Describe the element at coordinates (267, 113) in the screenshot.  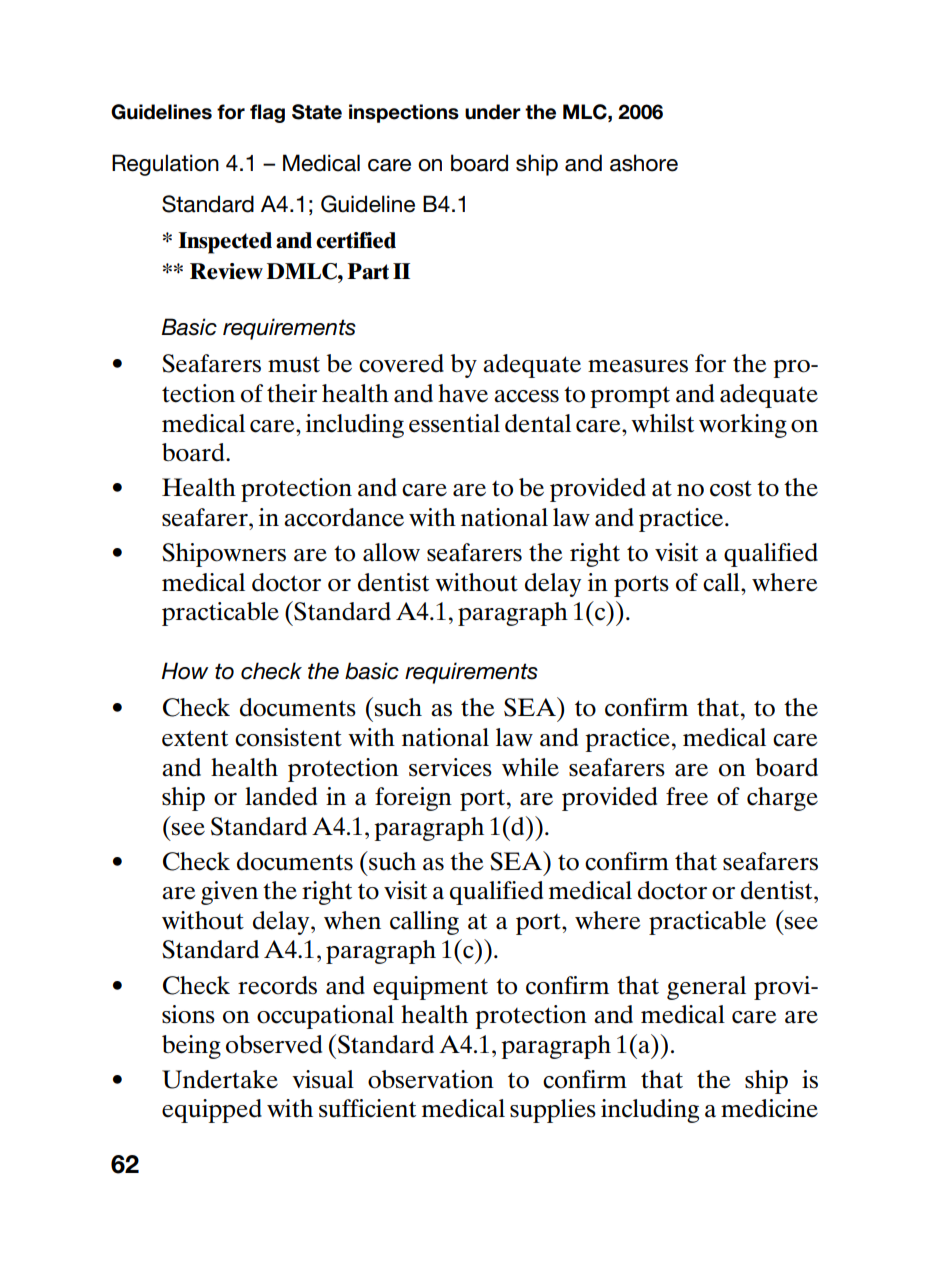
I see `flag` at that location.
